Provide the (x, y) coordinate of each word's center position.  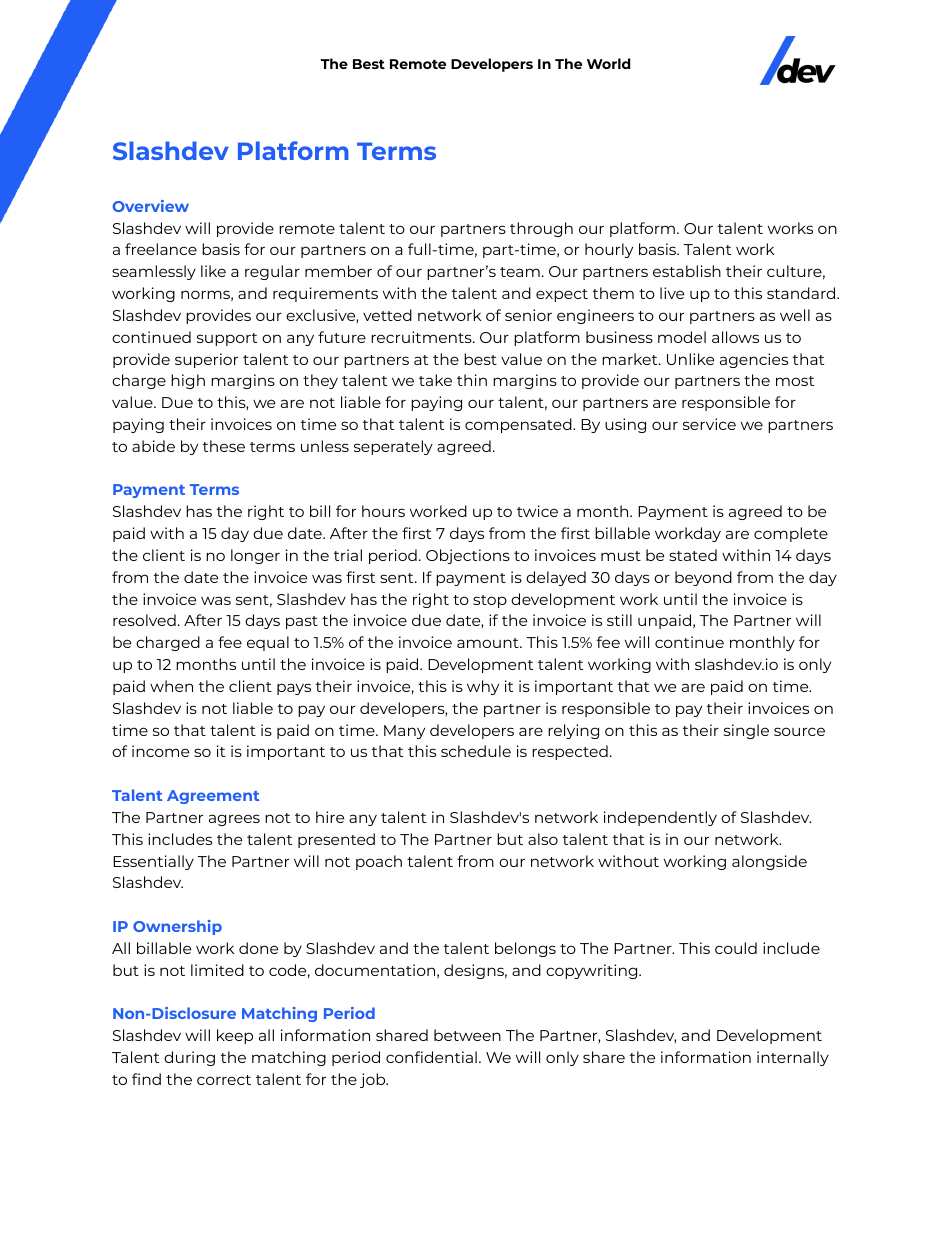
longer (255, 556)
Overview (150, 206)
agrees (234, 820)
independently (660, 818)
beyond (703, 578)
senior (528, 315)
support (227, 339)
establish (687, 271)
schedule (476, 751)
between (467, 1035)
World (608, 63)
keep (235, 1036)
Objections (468, 556)
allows (735, 337)
